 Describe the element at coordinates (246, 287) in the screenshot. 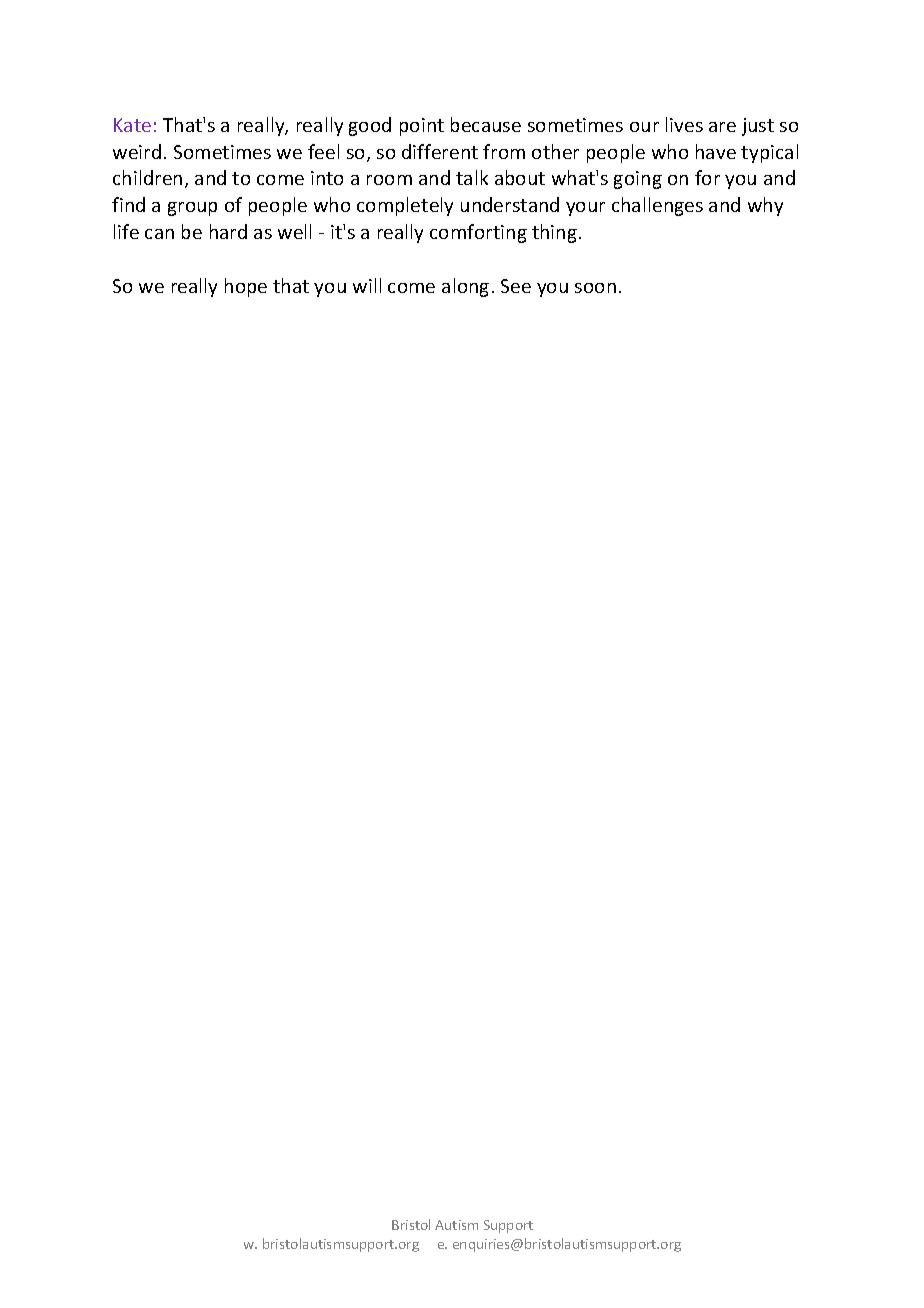

I see `hope` at that location.
